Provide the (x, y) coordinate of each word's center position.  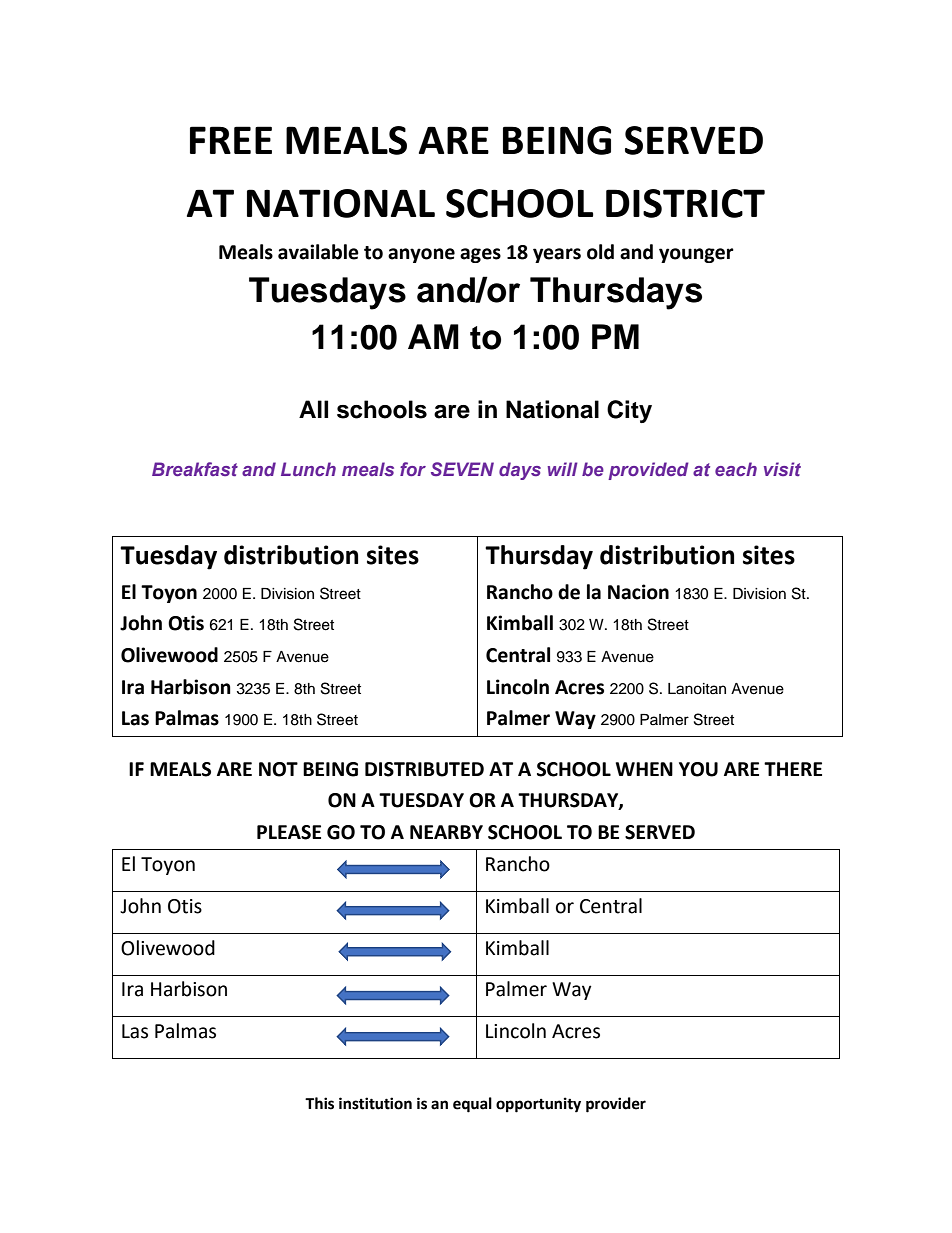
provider (616, 1105)
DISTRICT (685, 203)
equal (472, 1105)
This (319, 1103)
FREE (231, 140)
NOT (278, 769)
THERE (793, 769)
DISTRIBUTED (424, 769)
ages (480, 255)
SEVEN (462, 469)
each (736, 469)
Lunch (308, 469)
